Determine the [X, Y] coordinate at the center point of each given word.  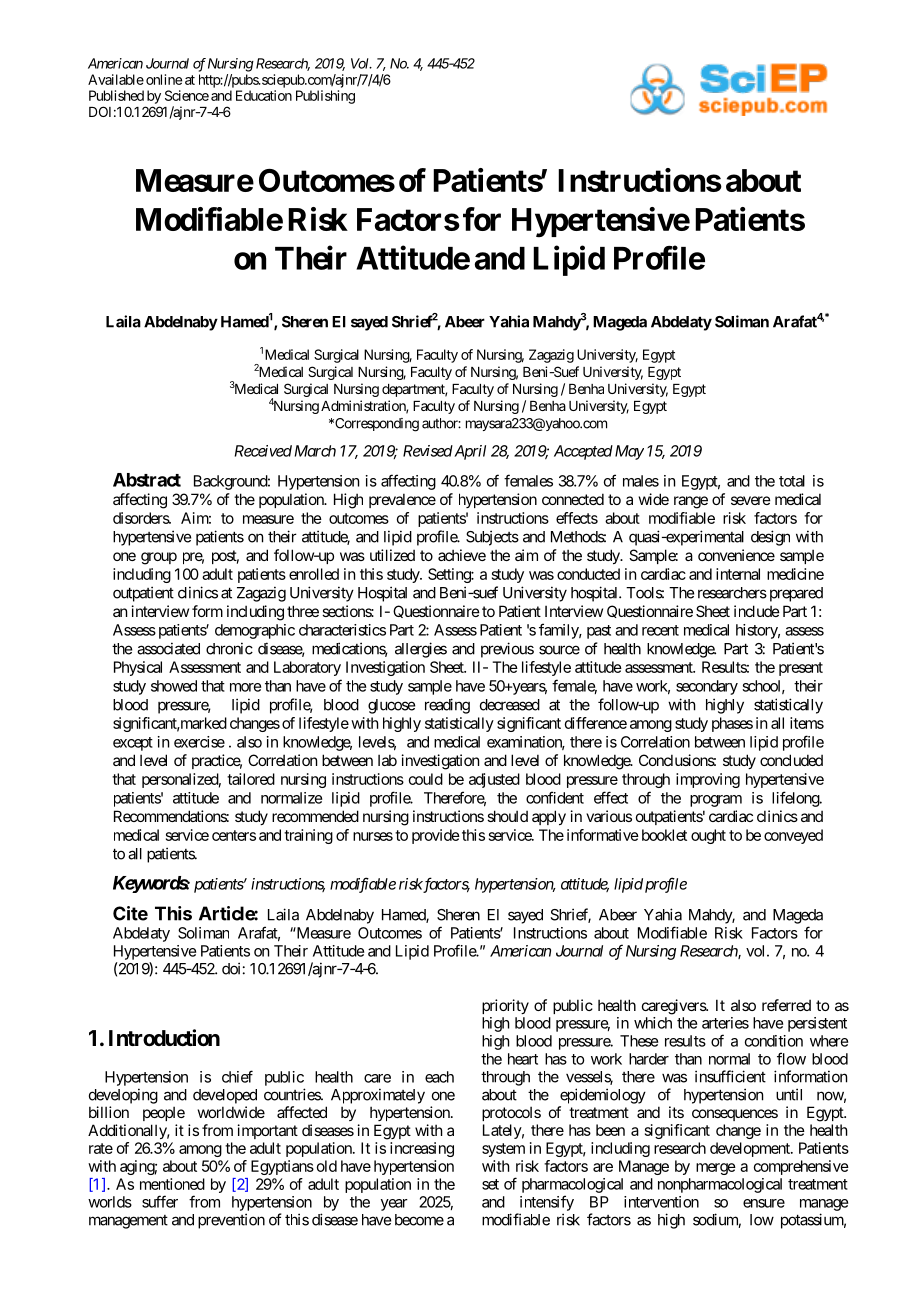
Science [187, 95]
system [503, 1150]
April [469, 452]
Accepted [583, 452]
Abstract [147, 480]
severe [751, 500]
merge [716, 1169]
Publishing [325, 97]
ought [708, 836]
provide [436, 836]
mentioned [172, 1184]
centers [234, 835]
